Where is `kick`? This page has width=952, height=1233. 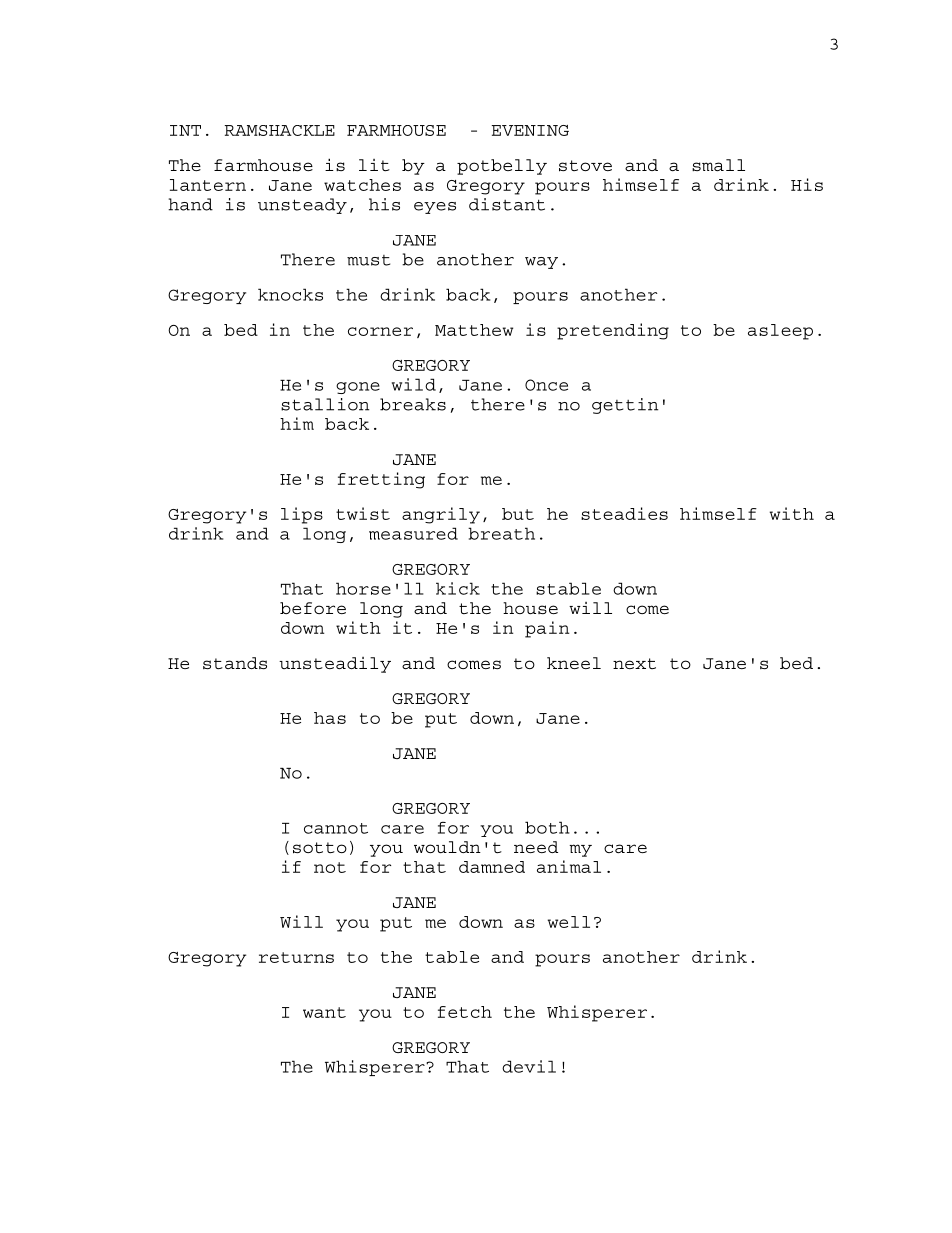
kick is located at coordinates (458, 588).
